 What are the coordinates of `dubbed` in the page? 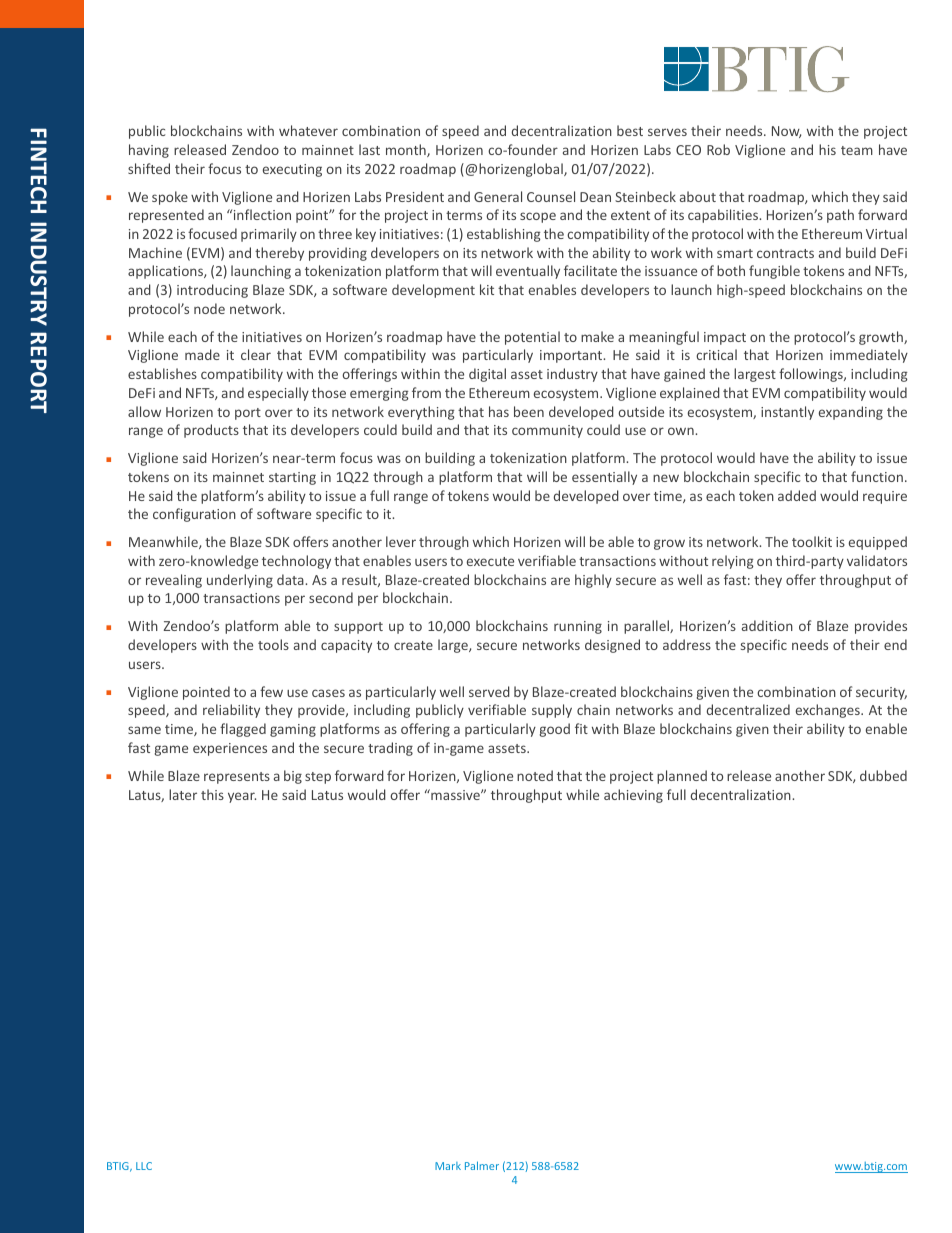 It's located at (883, 775).
